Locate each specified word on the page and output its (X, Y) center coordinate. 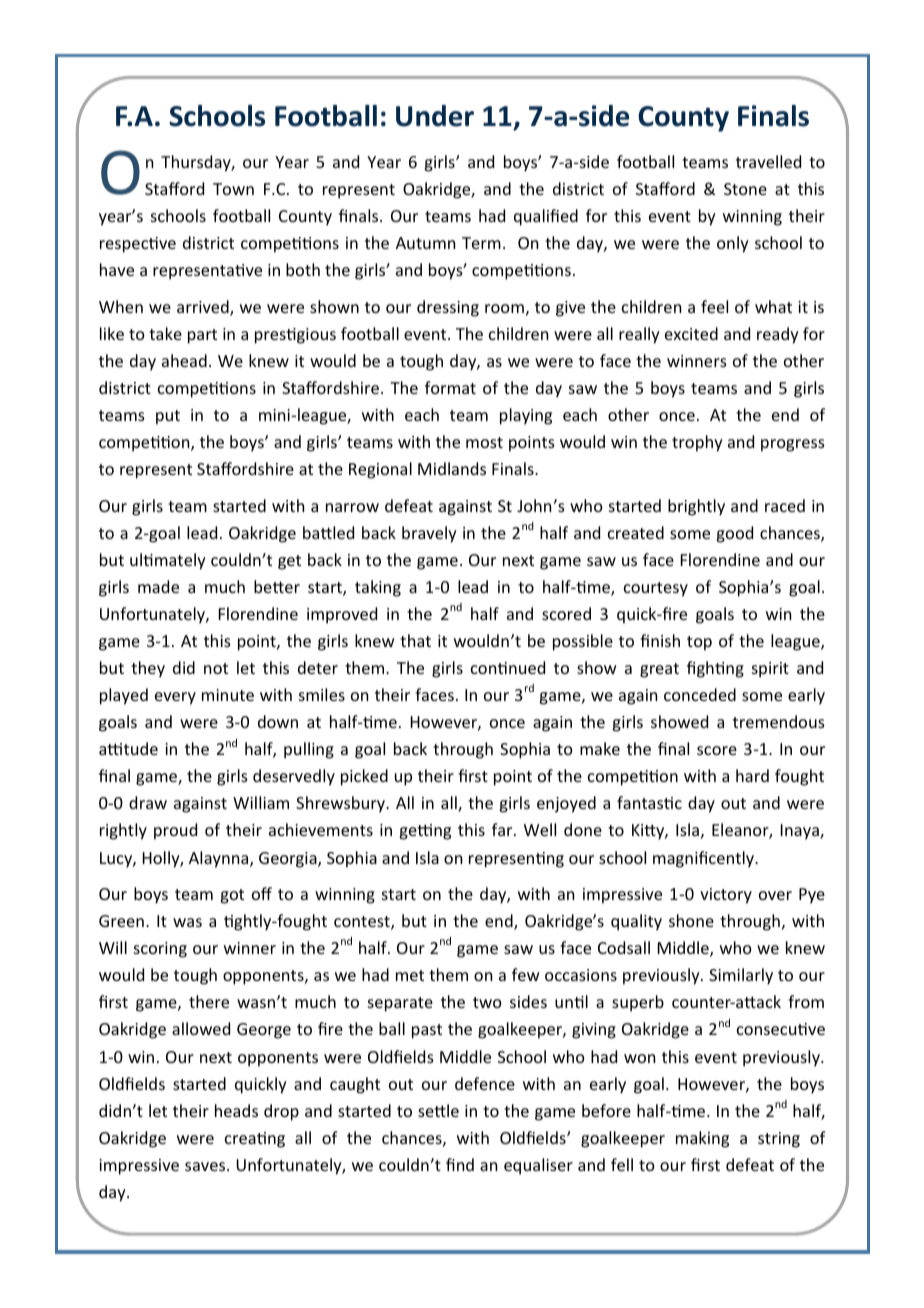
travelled (768, 161)
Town (233, 189)
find (460, 1164)
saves (206, 1166)
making (702, 1139)
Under (435, 116)
